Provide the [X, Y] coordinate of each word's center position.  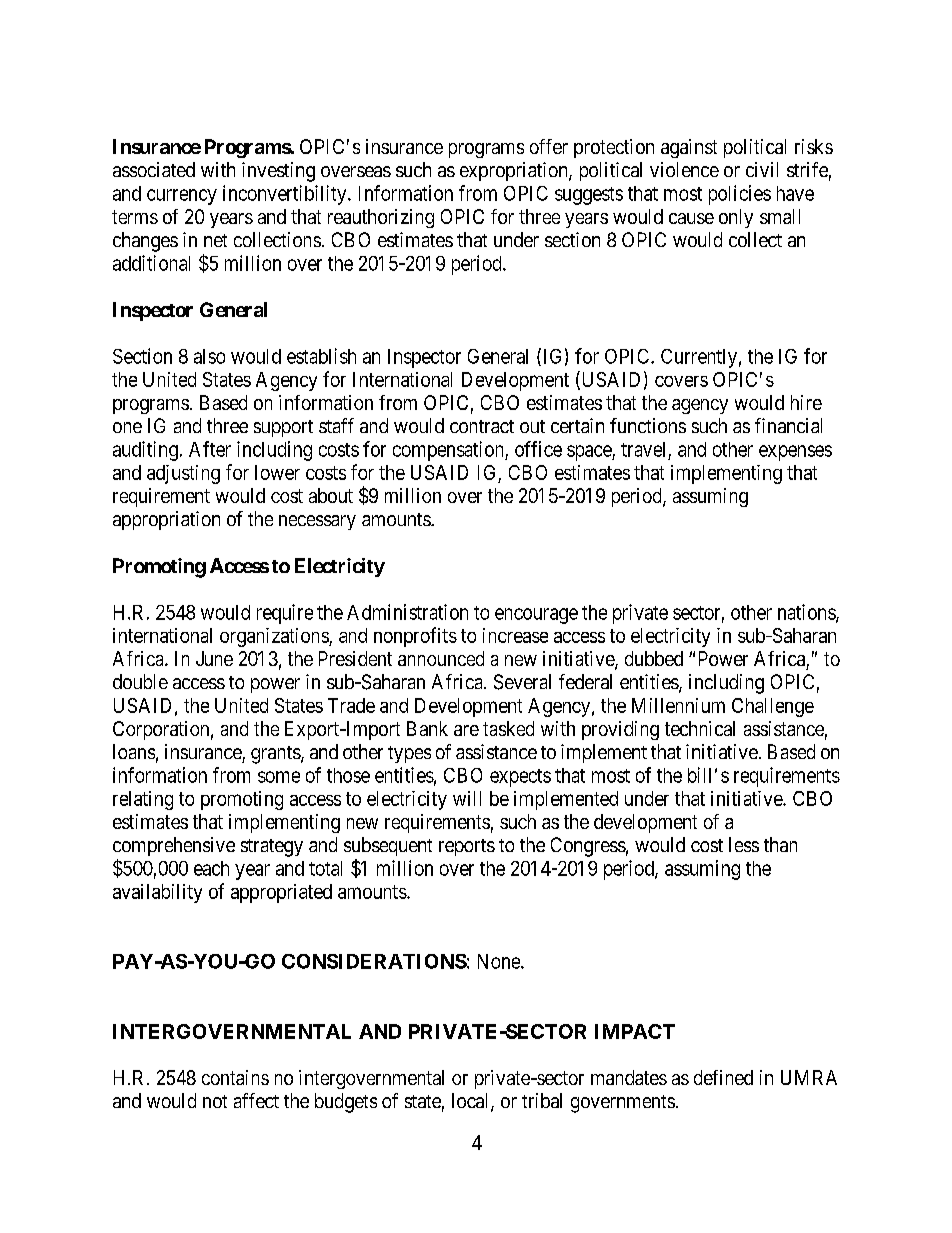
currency [182, 197]
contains [235, 1077]
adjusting [183, 474]
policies [740, 195]
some [279, 777]
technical [700, 728]
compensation [449, 451]
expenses [795, 453]
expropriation [515, 171]
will [467, 798]
